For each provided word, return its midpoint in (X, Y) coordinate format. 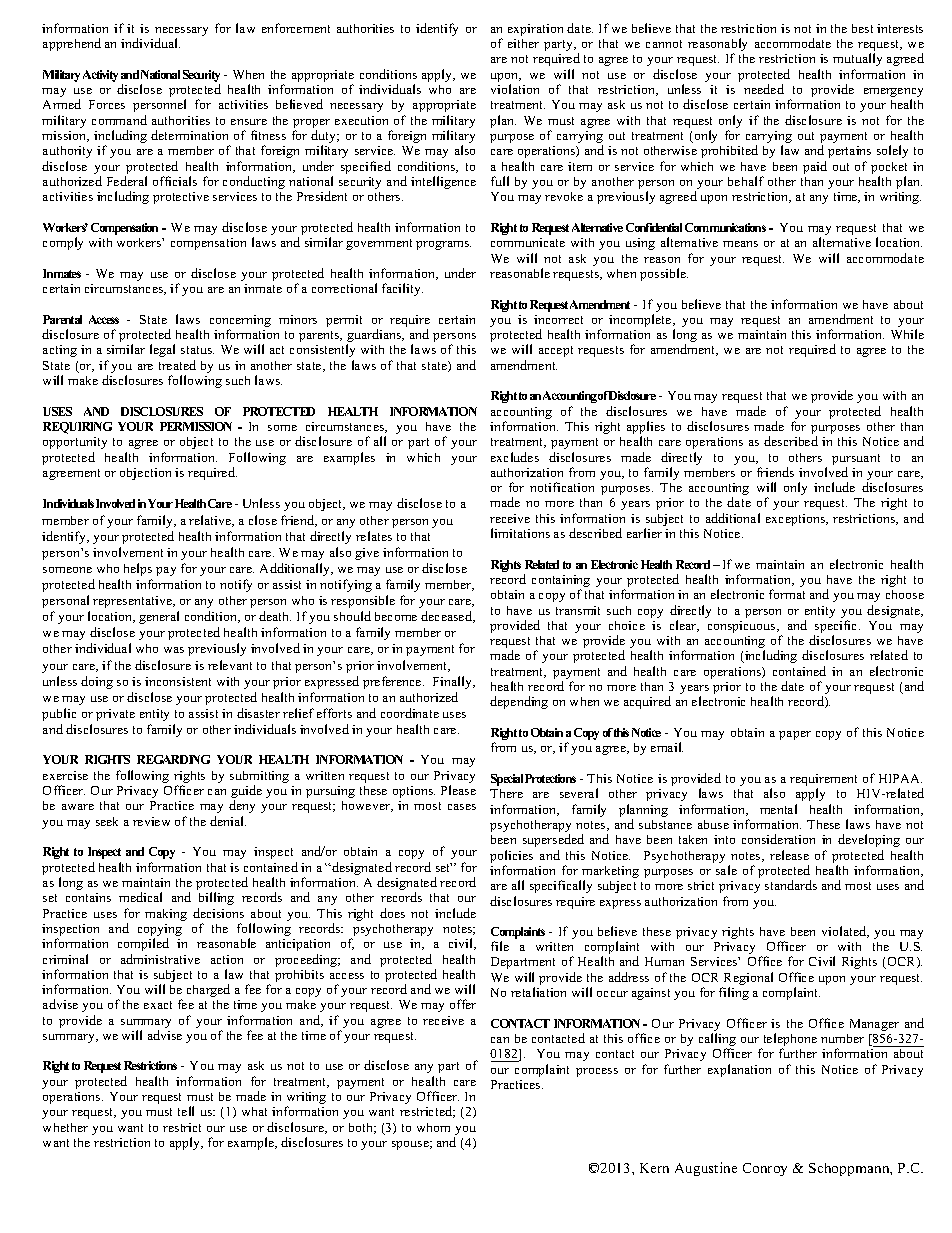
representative (133, 602)
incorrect (558, 319)
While (907, 334)
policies (511, 858)
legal (162, 350)
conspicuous (743, 627)
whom (433, 1127)
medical (140, 897)
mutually (857, 59)
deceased (448, 617)
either (523, 43)
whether (65, 1127)
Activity (100, 76)
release (789, 855)
